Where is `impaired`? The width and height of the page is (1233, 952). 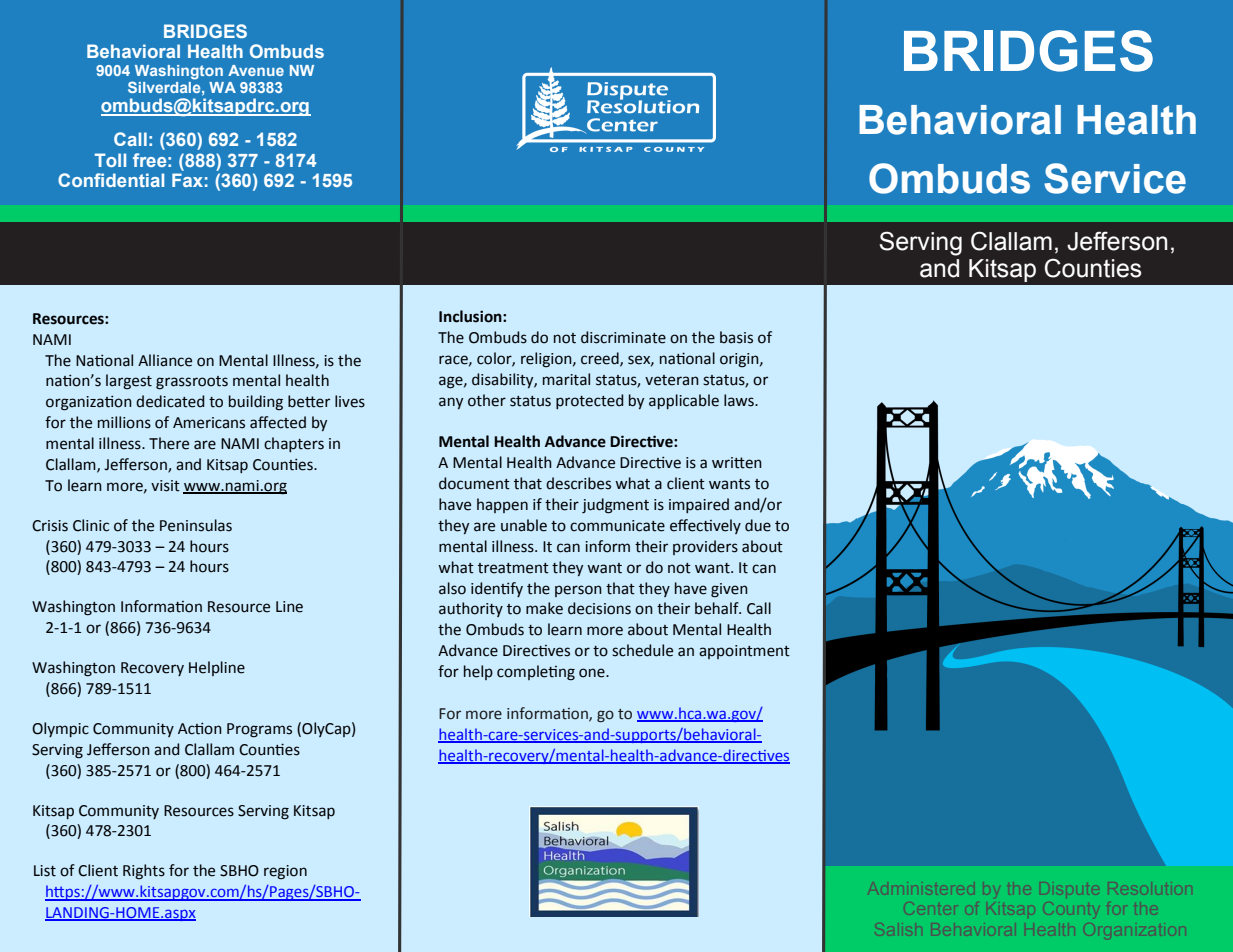
impaired is located at coordinates (699, 505).
